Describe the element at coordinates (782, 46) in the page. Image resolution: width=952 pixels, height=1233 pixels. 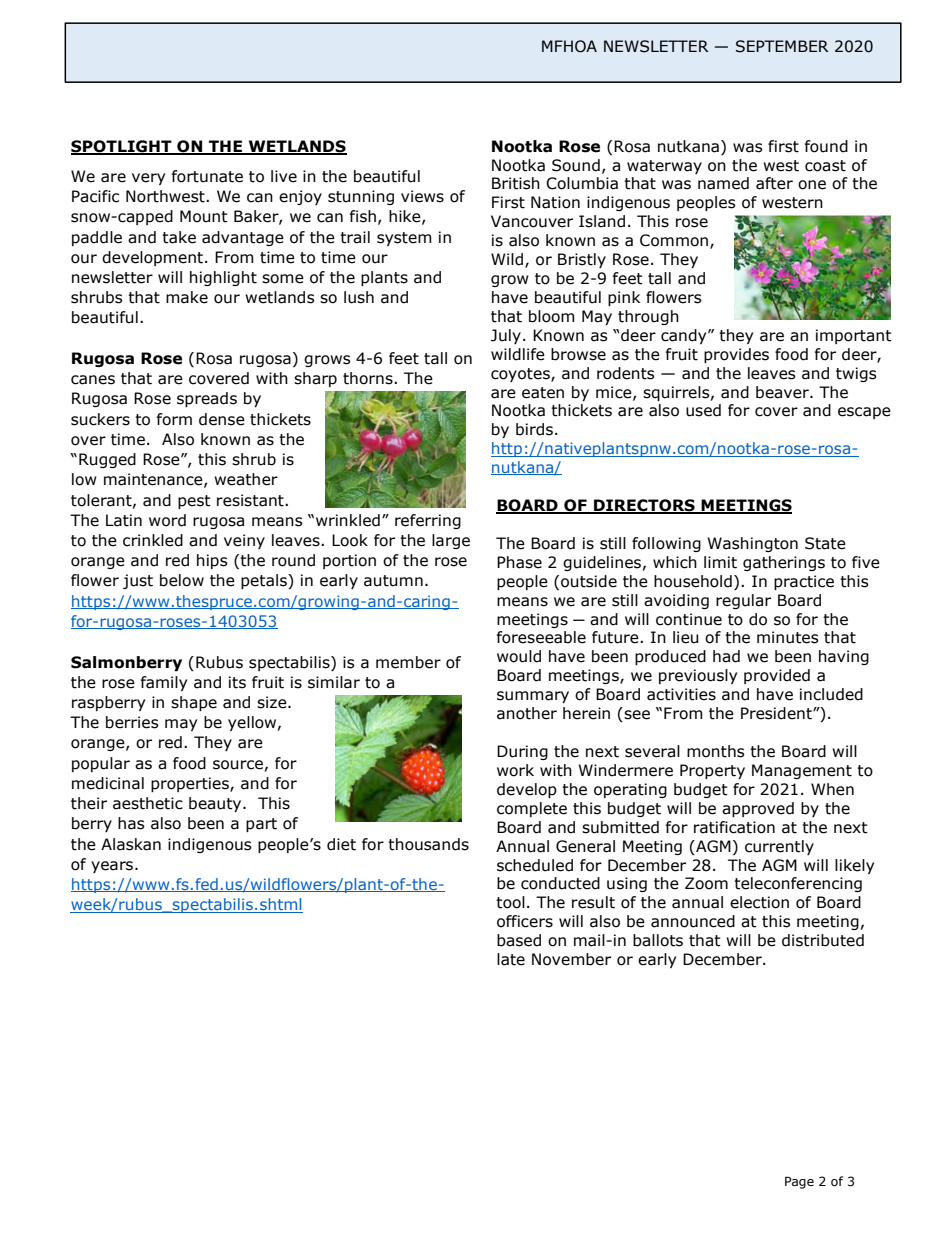
I see `SEPTEMBER` at that location.
